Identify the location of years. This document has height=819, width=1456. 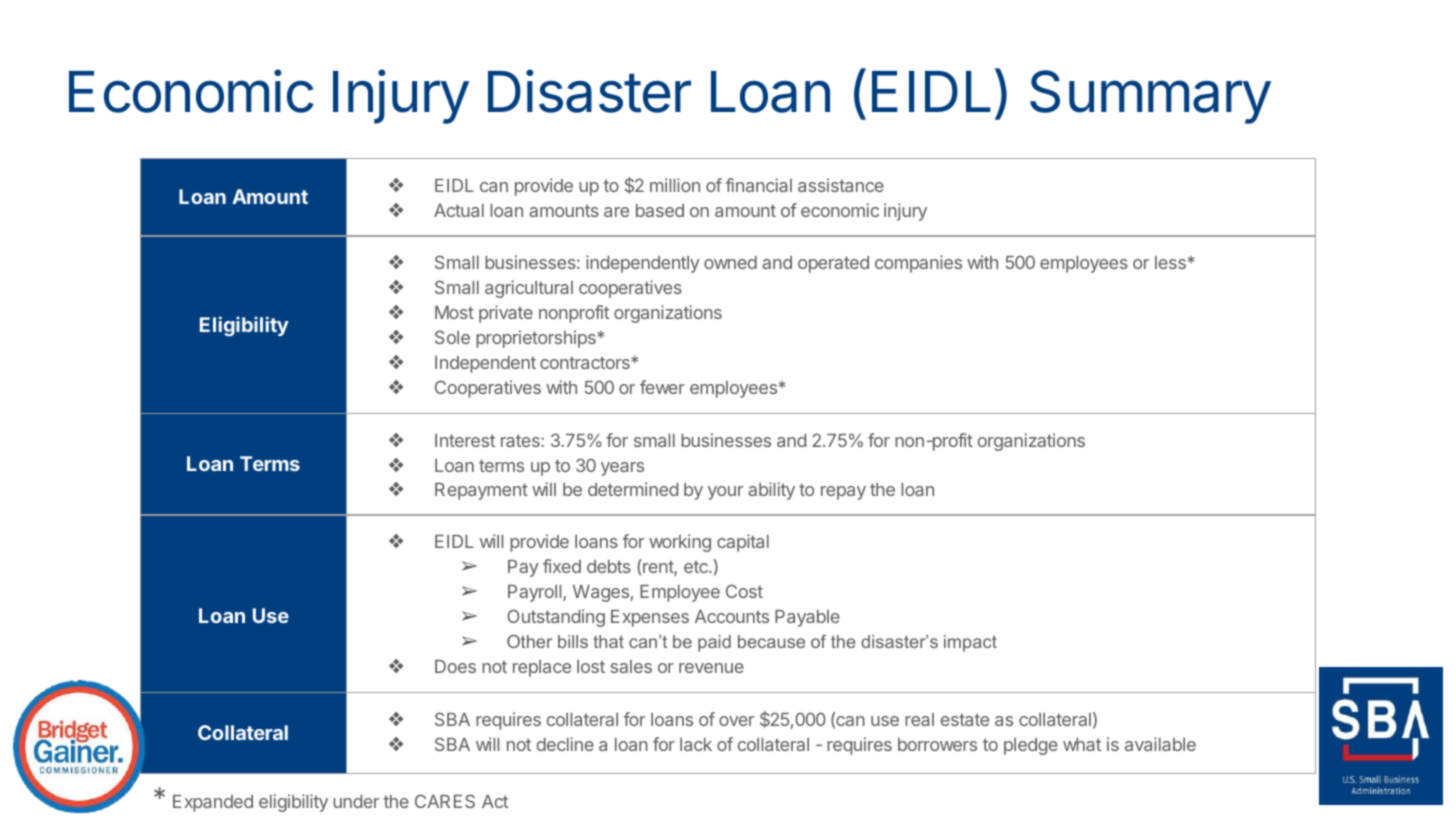
(622, 469).
